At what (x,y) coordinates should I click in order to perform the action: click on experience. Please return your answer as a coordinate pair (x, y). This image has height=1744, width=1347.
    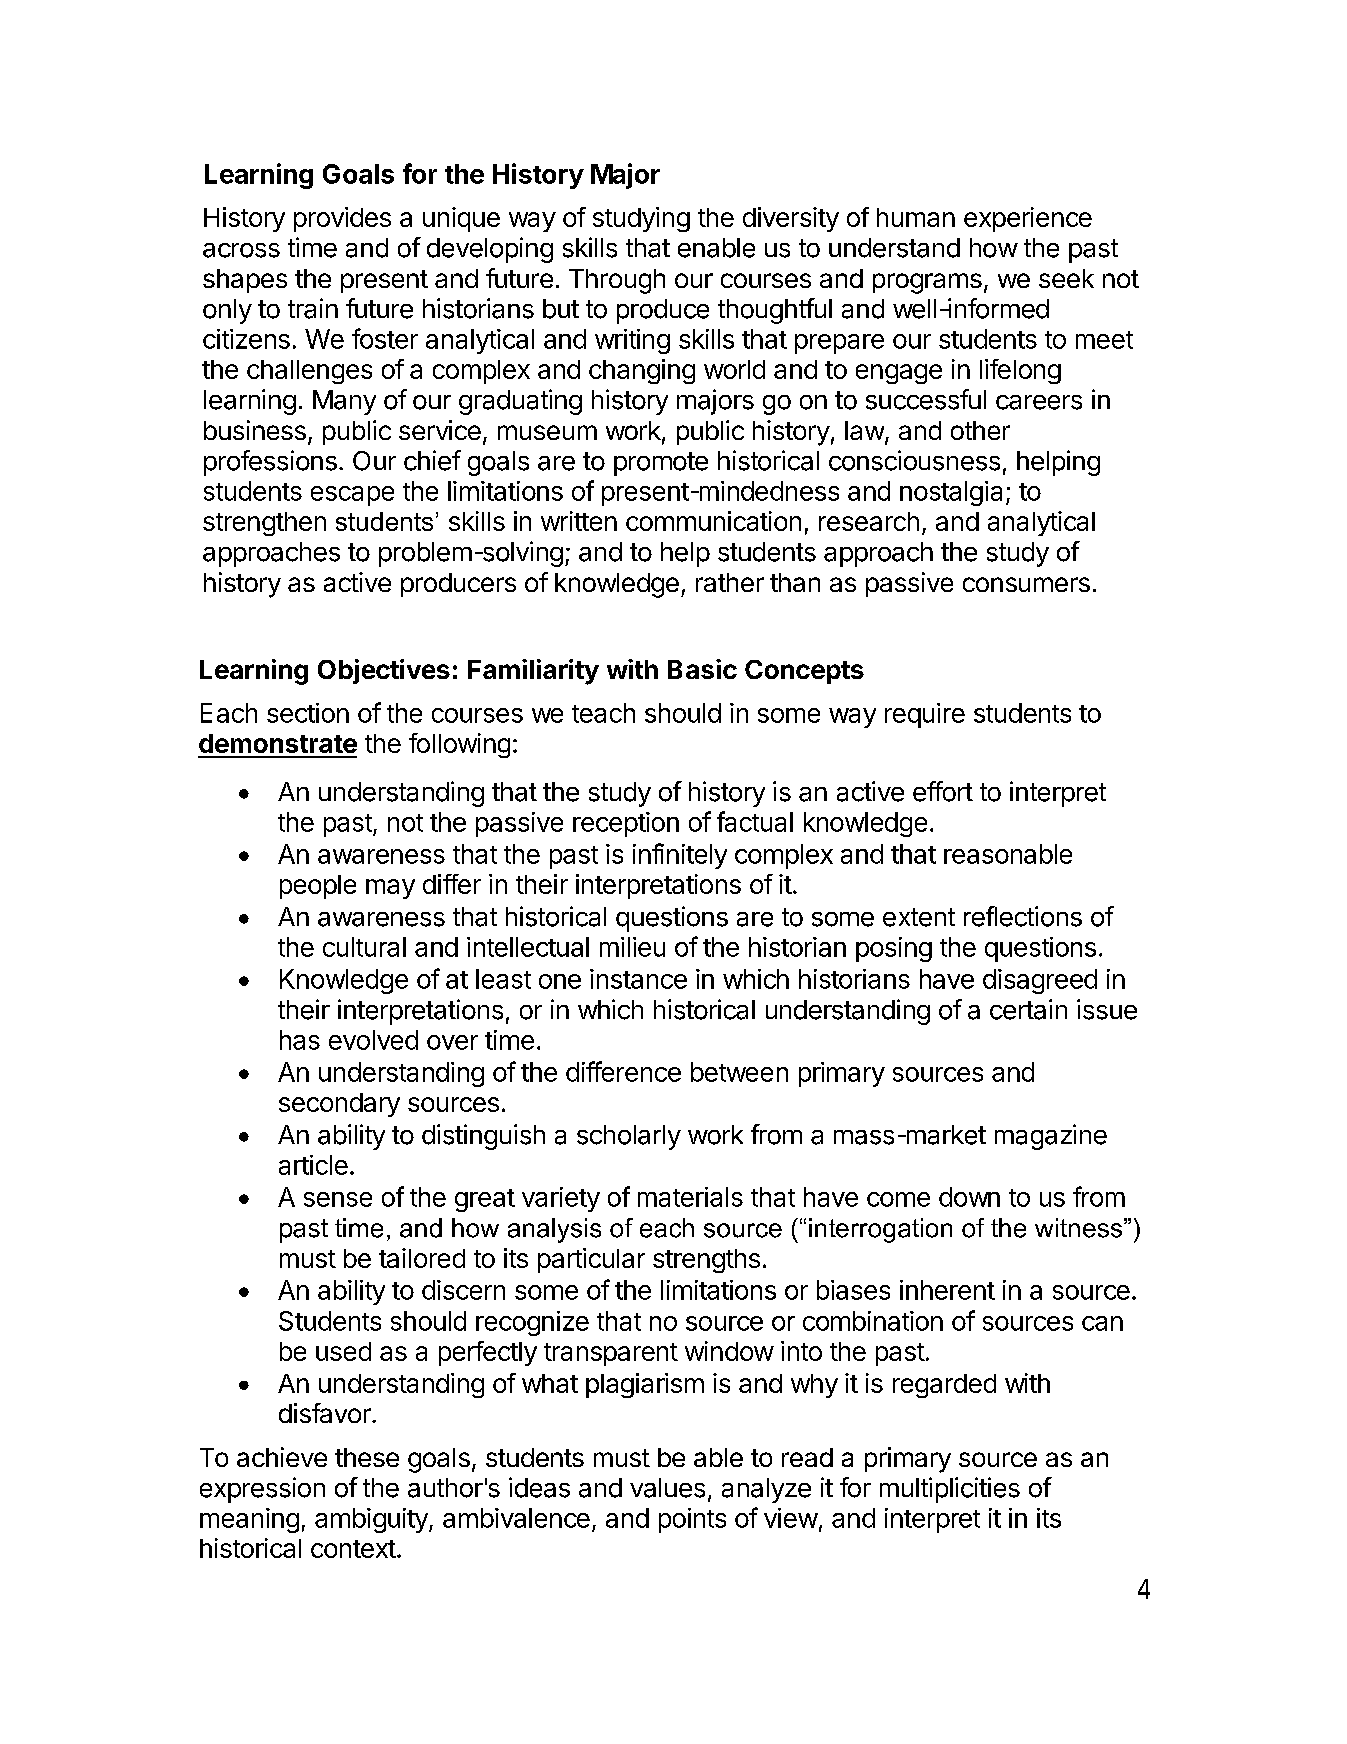
    Looking at the image, I should click on (1028, 219).
